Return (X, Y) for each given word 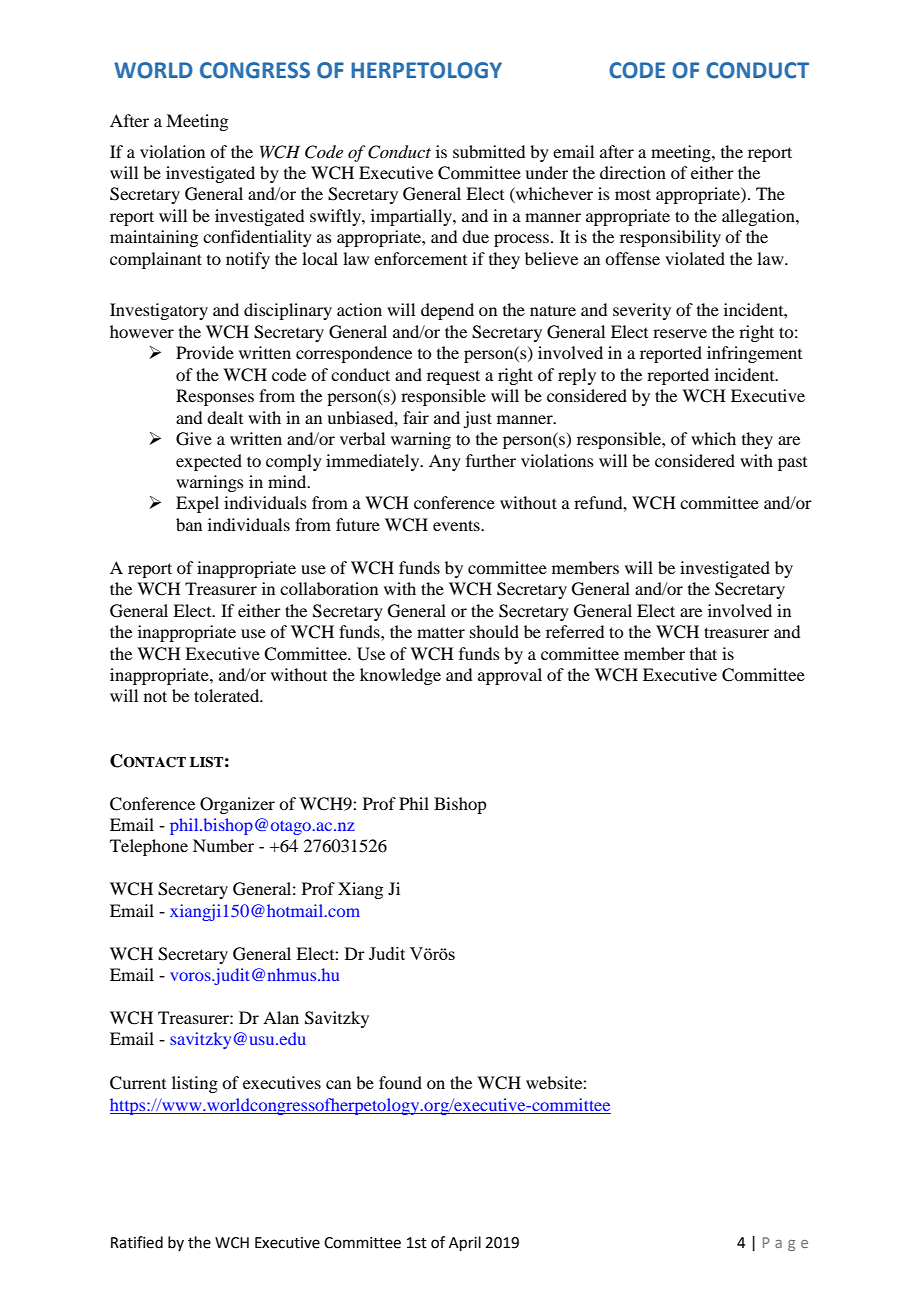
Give (194, 439)
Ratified (137, 1242)
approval (510, 676)
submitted (489, 151)
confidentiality (257, 238)
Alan (281, 1017)
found (400, 1082)
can (338, 1084)
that (703, 653)
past (792, 464)
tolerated (228, 695)
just (477, 419)
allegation (759, 217)
